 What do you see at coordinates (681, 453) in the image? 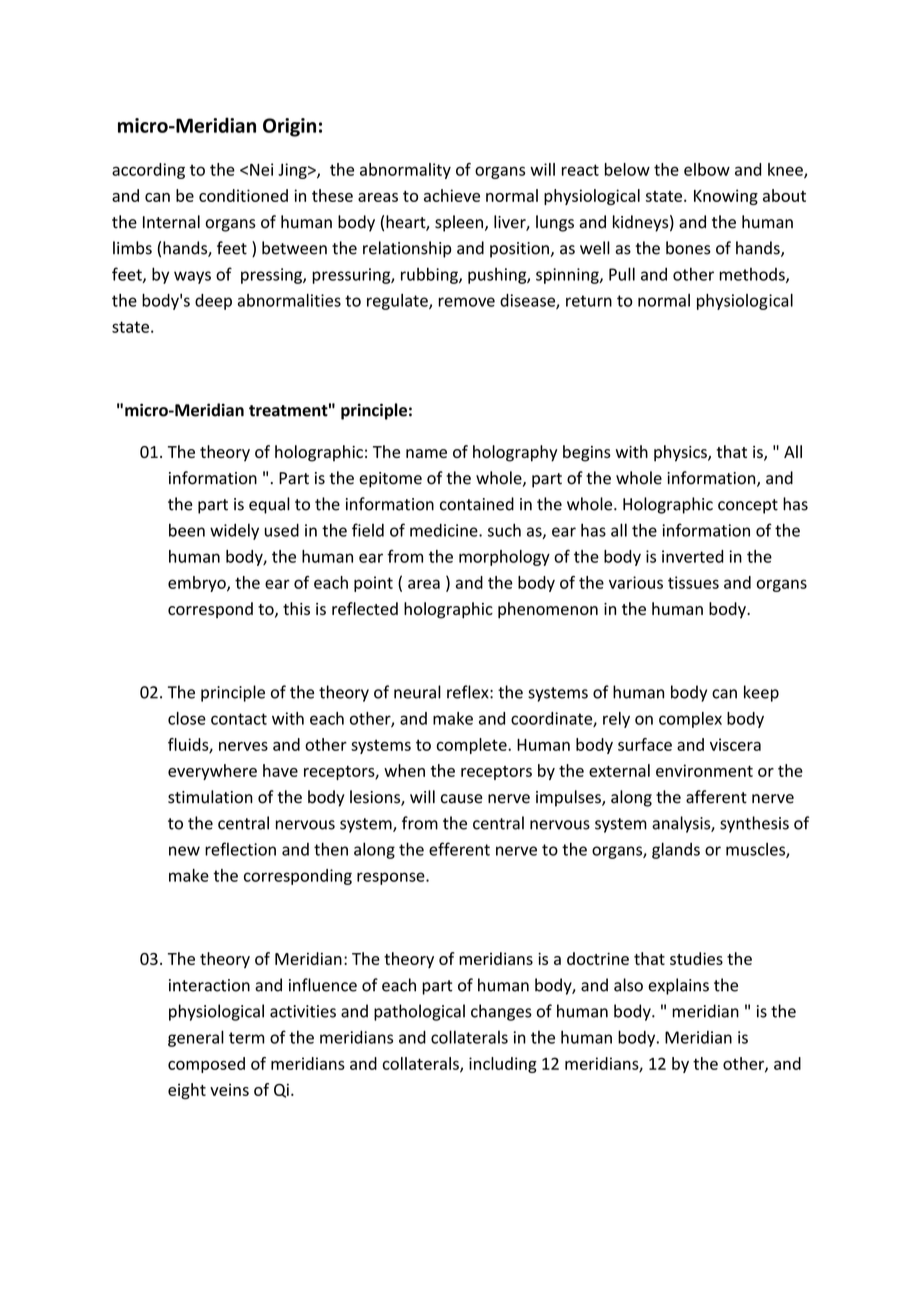
I see `physics` at bounding box center [681, 453].
